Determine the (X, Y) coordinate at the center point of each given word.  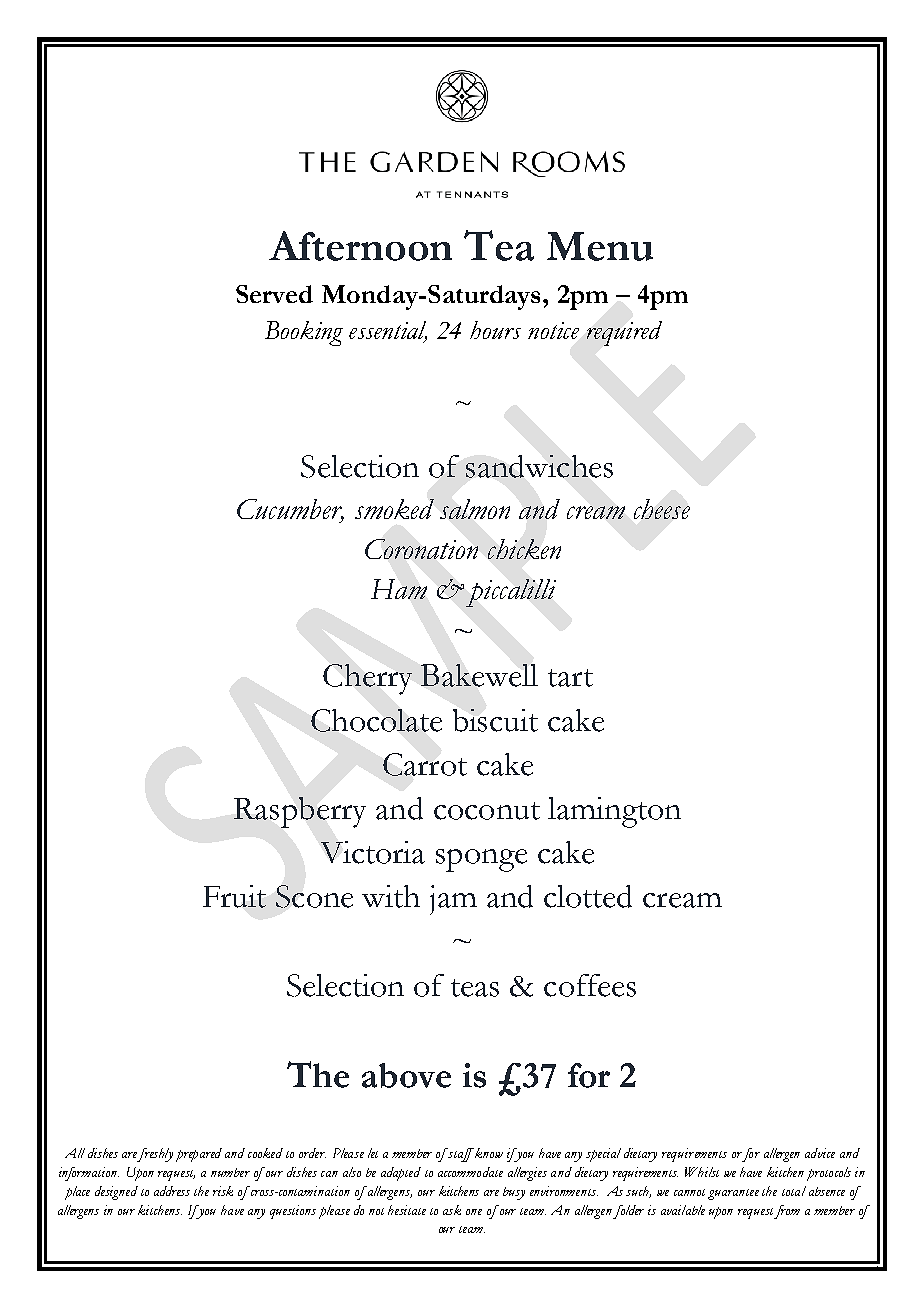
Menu (600, 246)
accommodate (470, 1172)
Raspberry (300, 812)
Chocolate (376, 720)
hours (495, 330)
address (172, 1191)
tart (570, 678)
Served (274, 294)
